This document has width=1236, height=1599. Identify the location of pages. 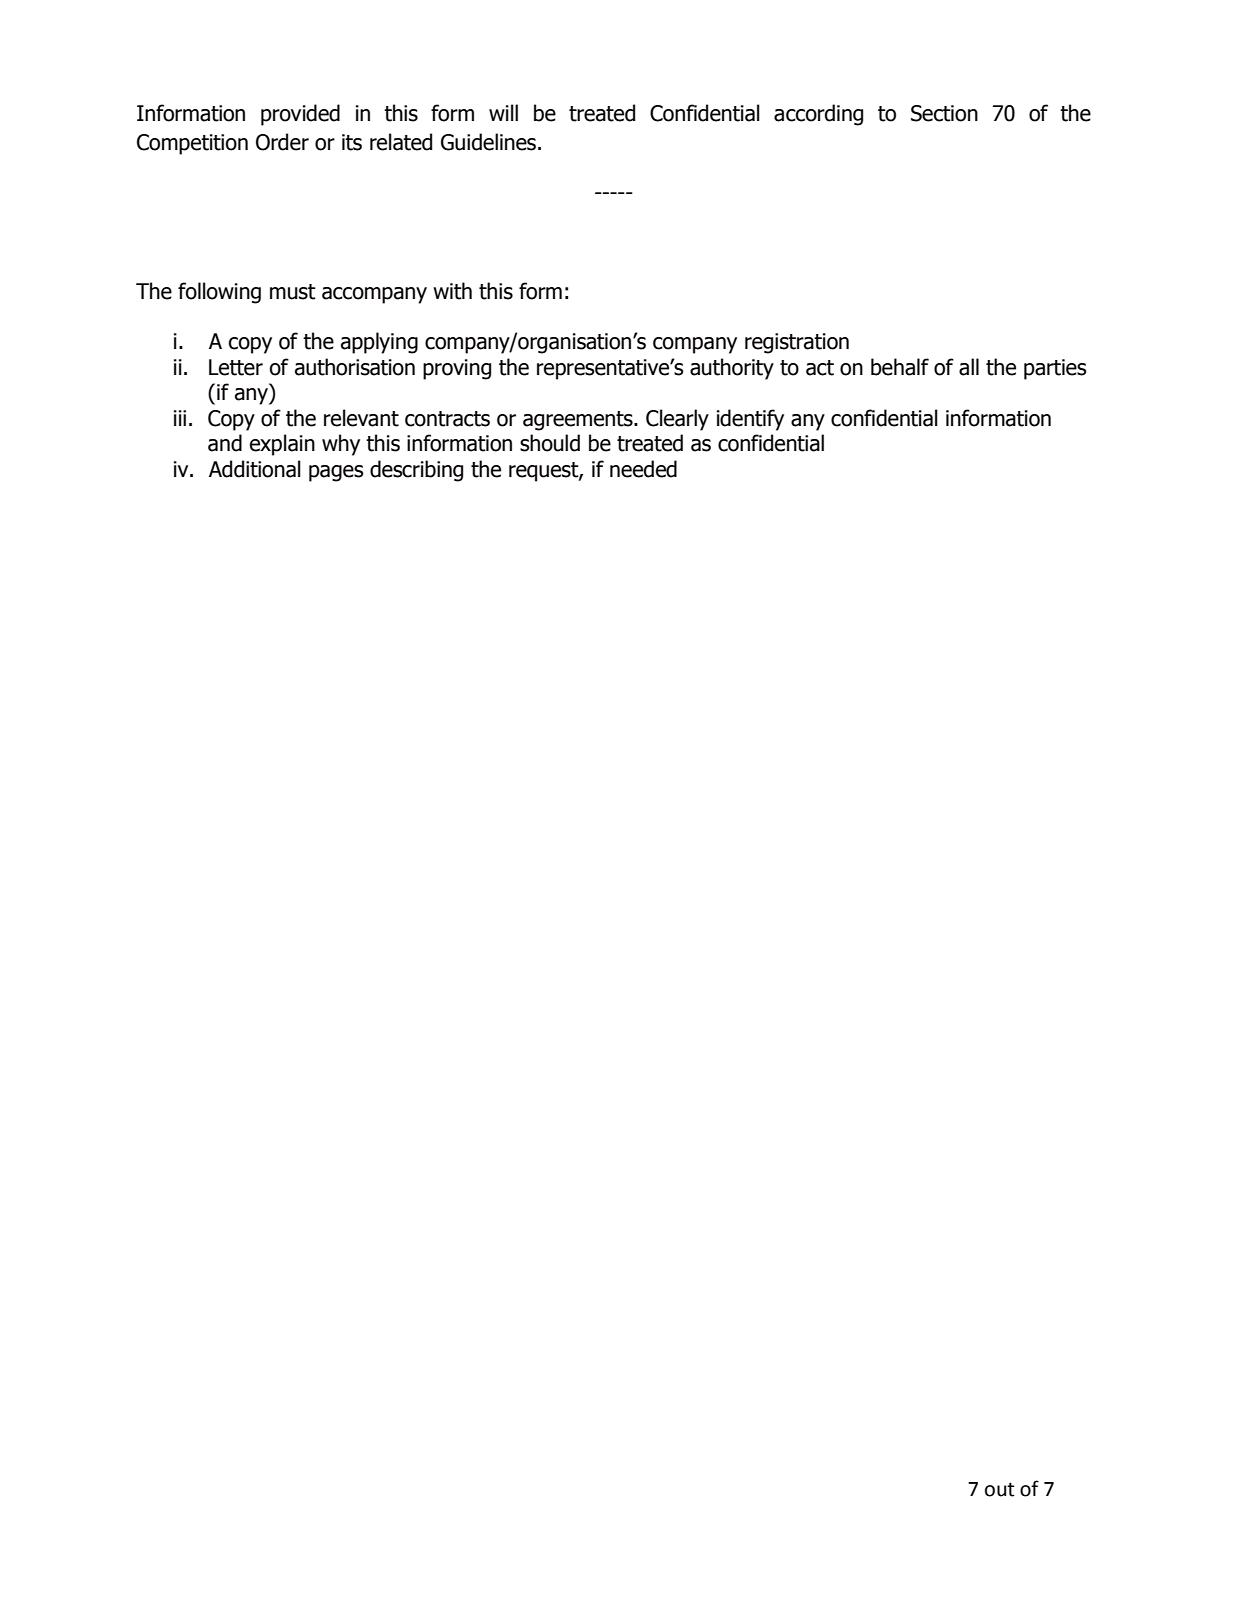
(336, 473).
